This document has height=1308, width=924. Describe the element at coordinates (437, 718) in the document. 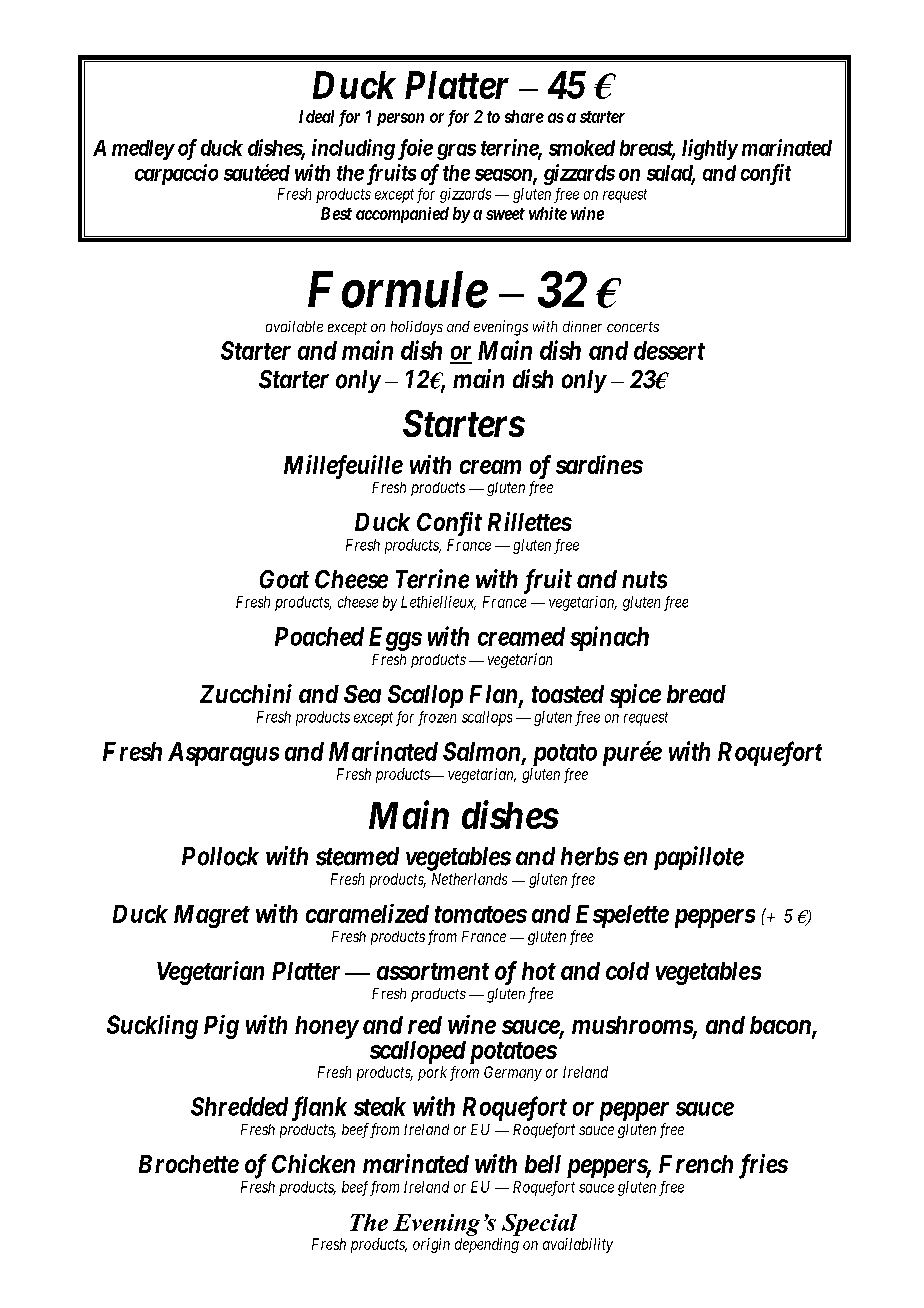

I see `frozen` at that location.
